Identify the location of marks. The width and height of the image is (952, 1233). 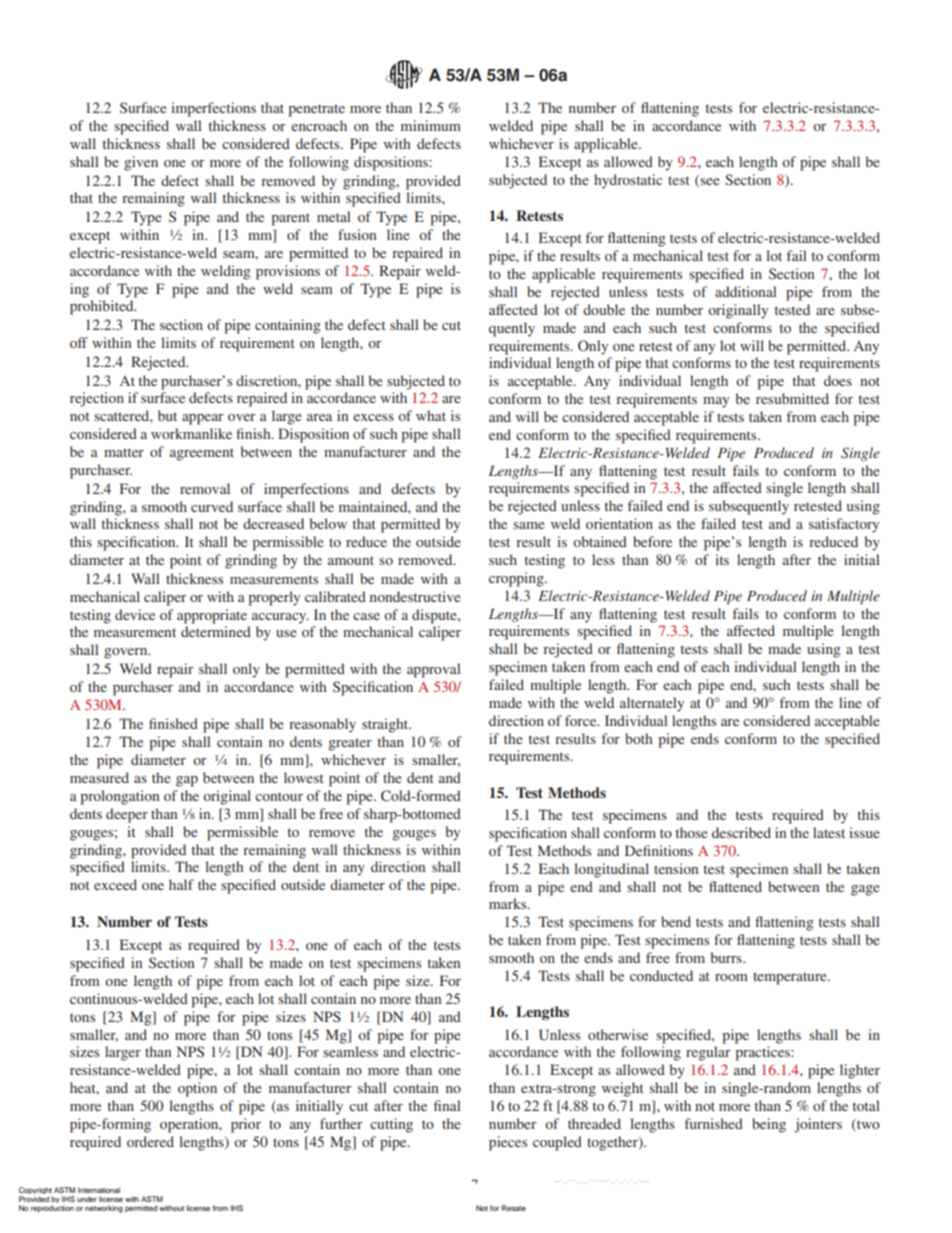
(509, 903).
